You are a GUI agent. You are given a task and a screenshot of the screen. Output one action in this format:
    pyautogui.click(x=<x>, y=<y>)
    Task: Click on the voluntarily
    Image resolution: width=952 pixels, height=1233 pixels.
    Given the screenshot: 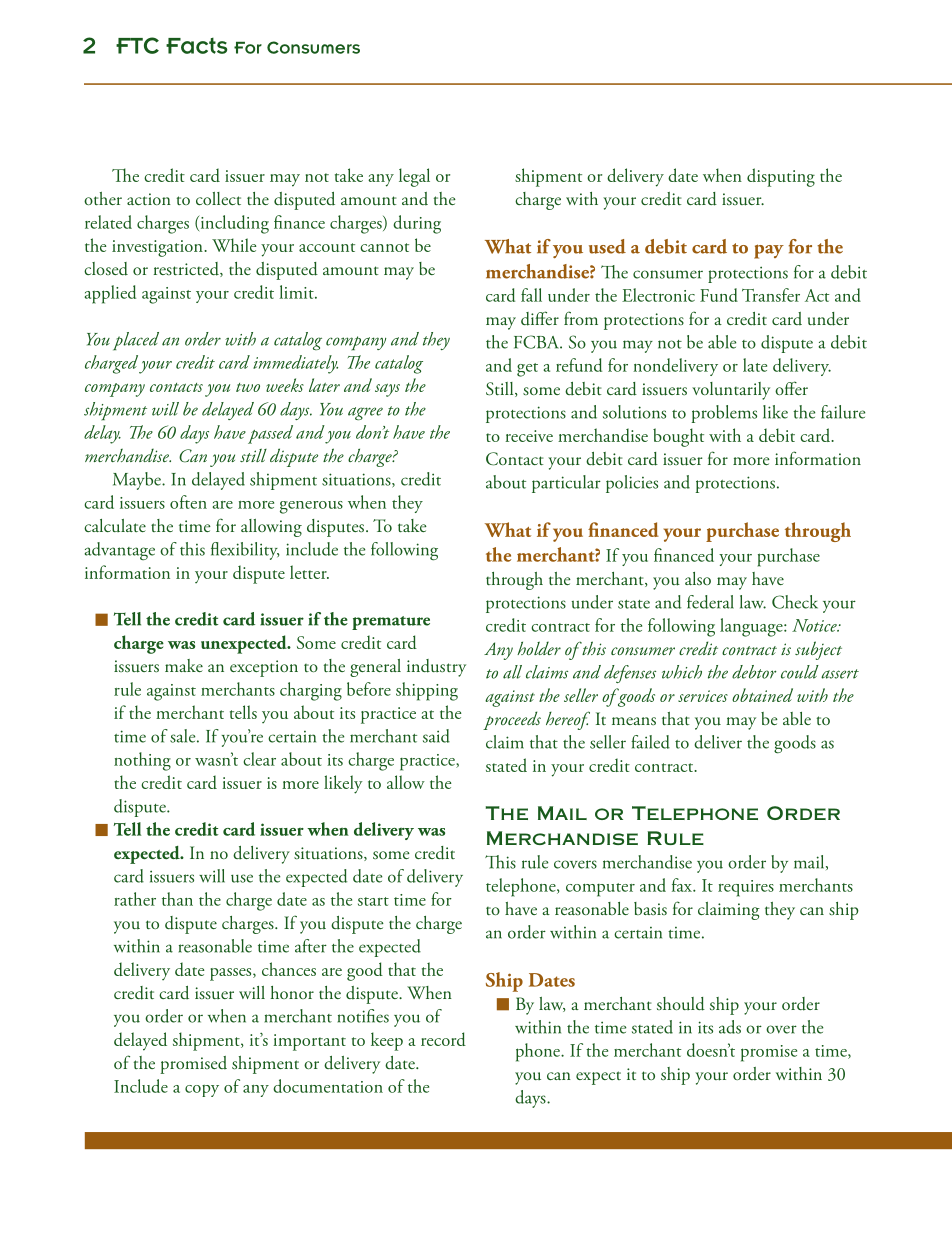 What is the action you would take?
    pyautogui.click(x=731, y=391)
